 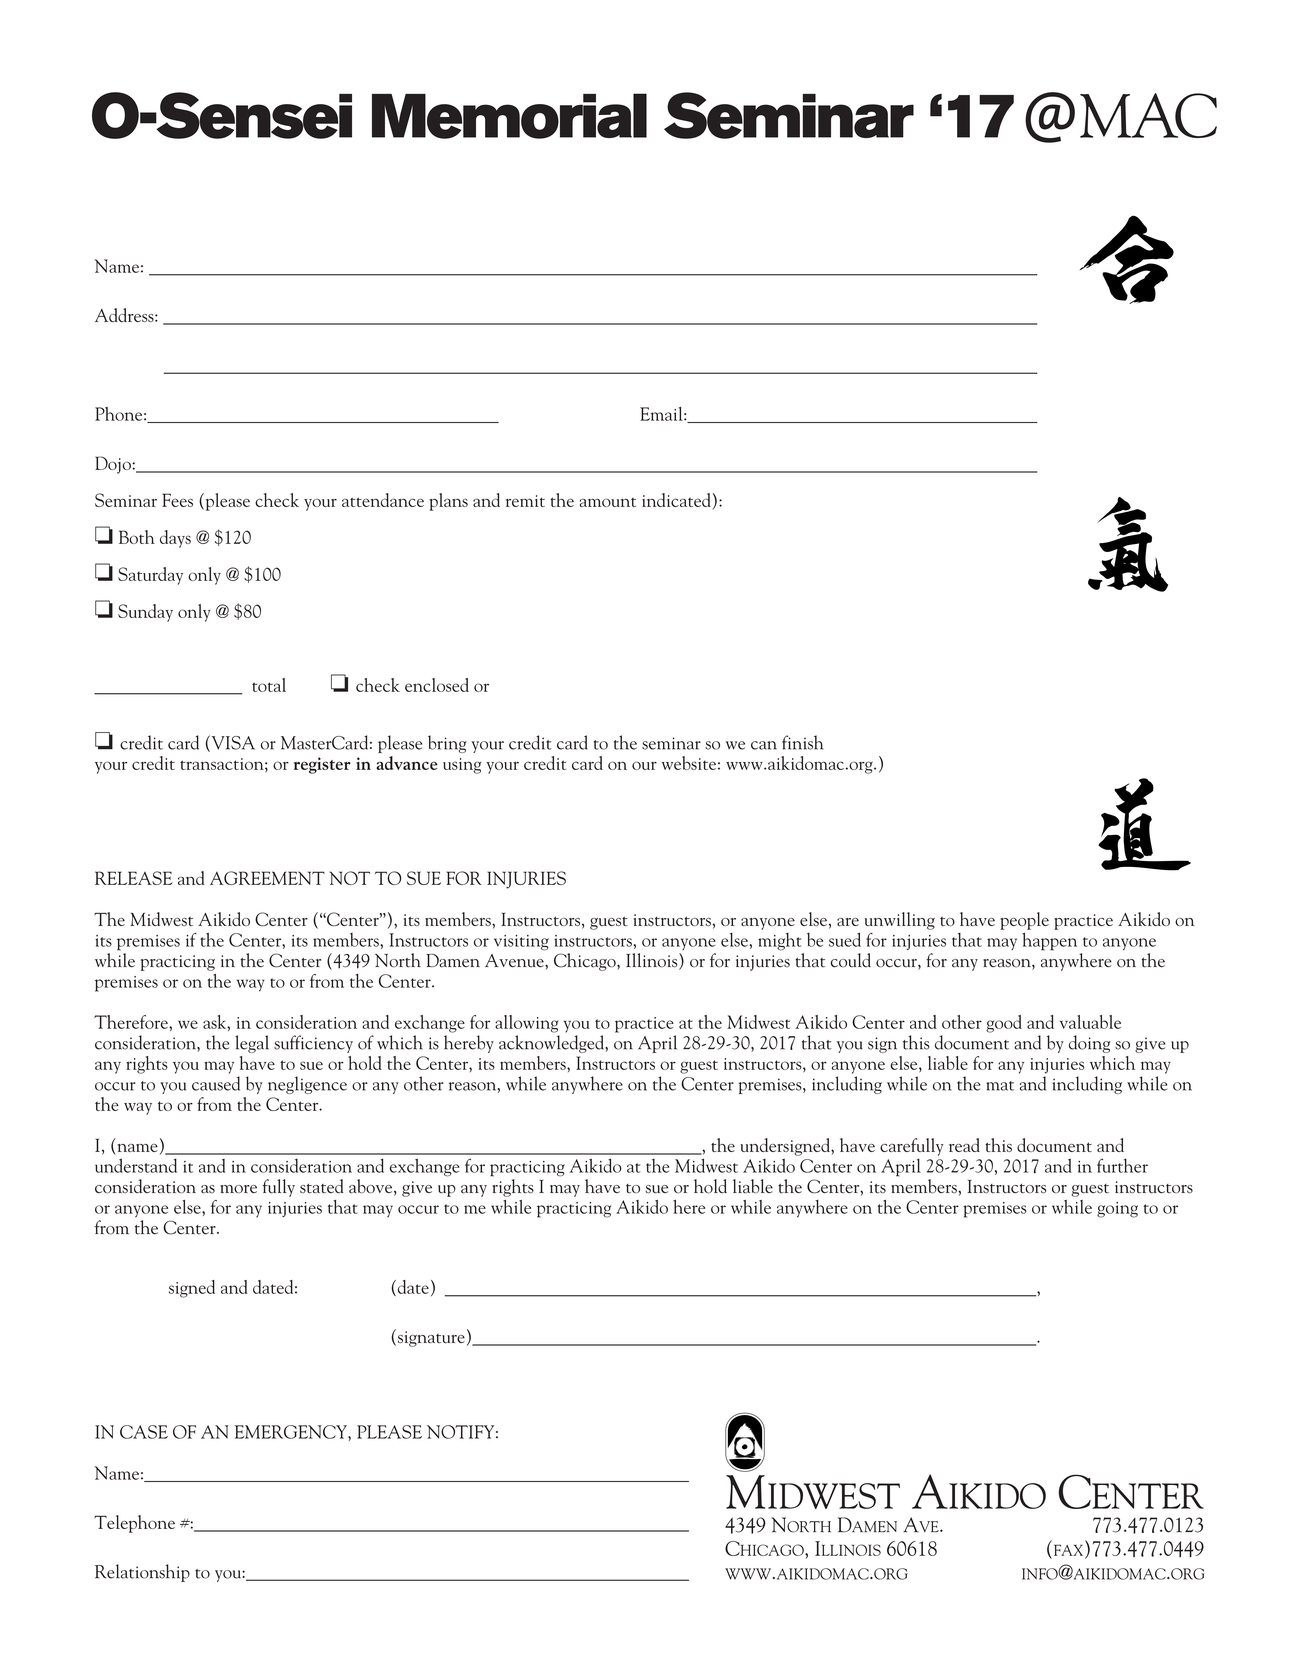 What do you see at coordinates (142, 1573) in the screenshot?
I see `Relationship` at bounding box center [142, 1573].
